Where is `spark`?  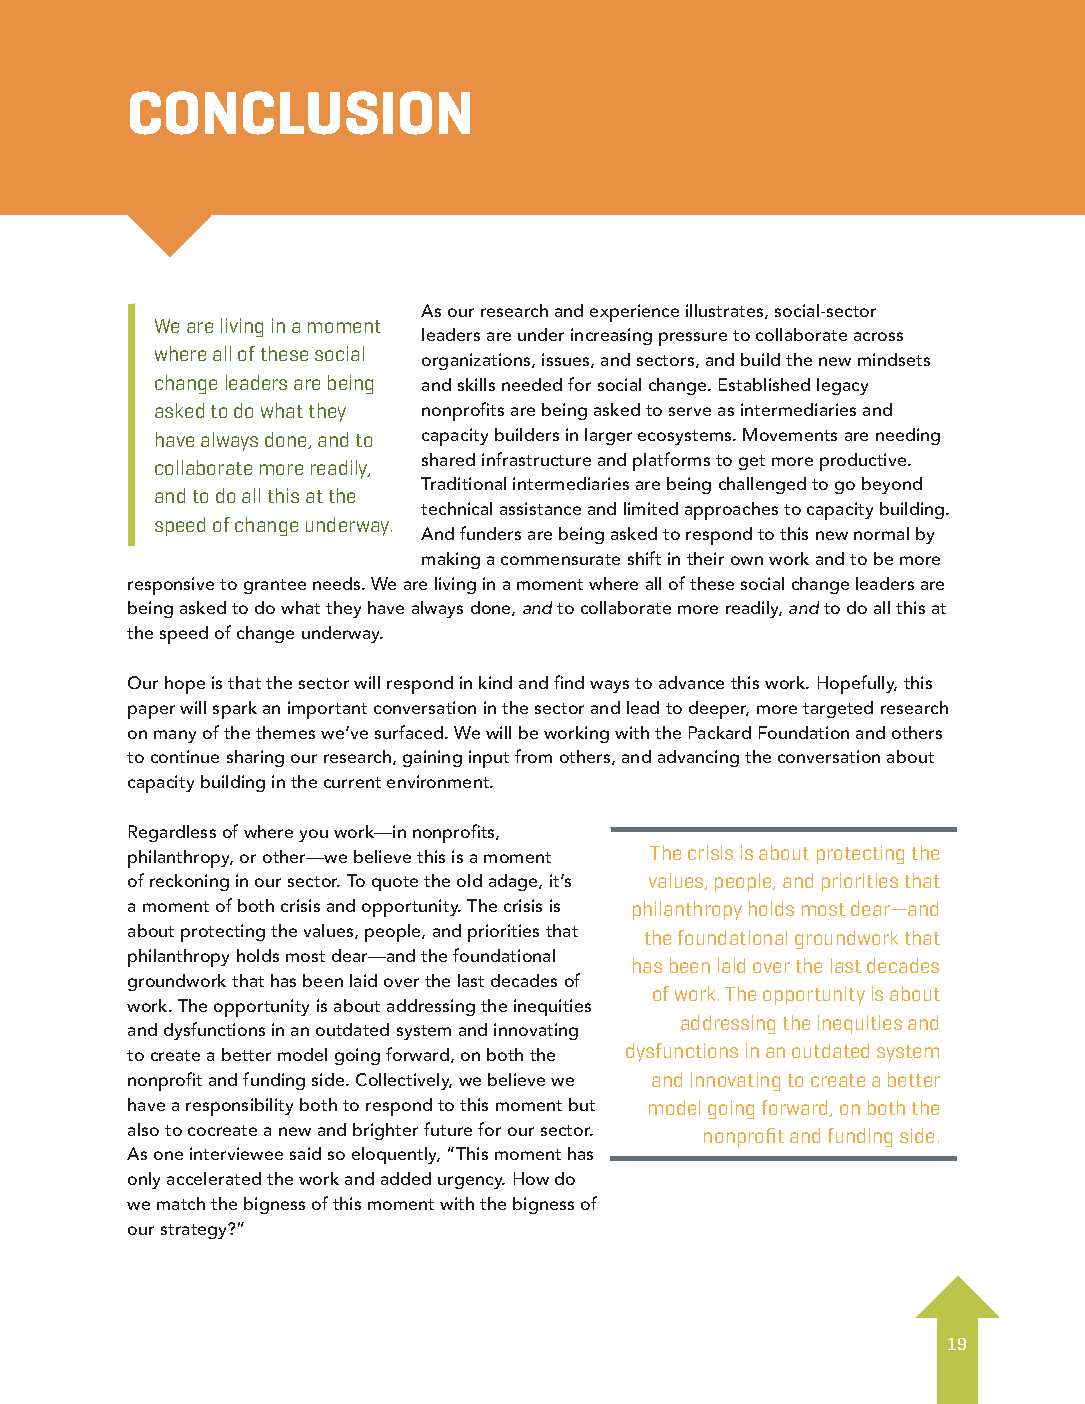 spark is located at coordinates (235, 710).
